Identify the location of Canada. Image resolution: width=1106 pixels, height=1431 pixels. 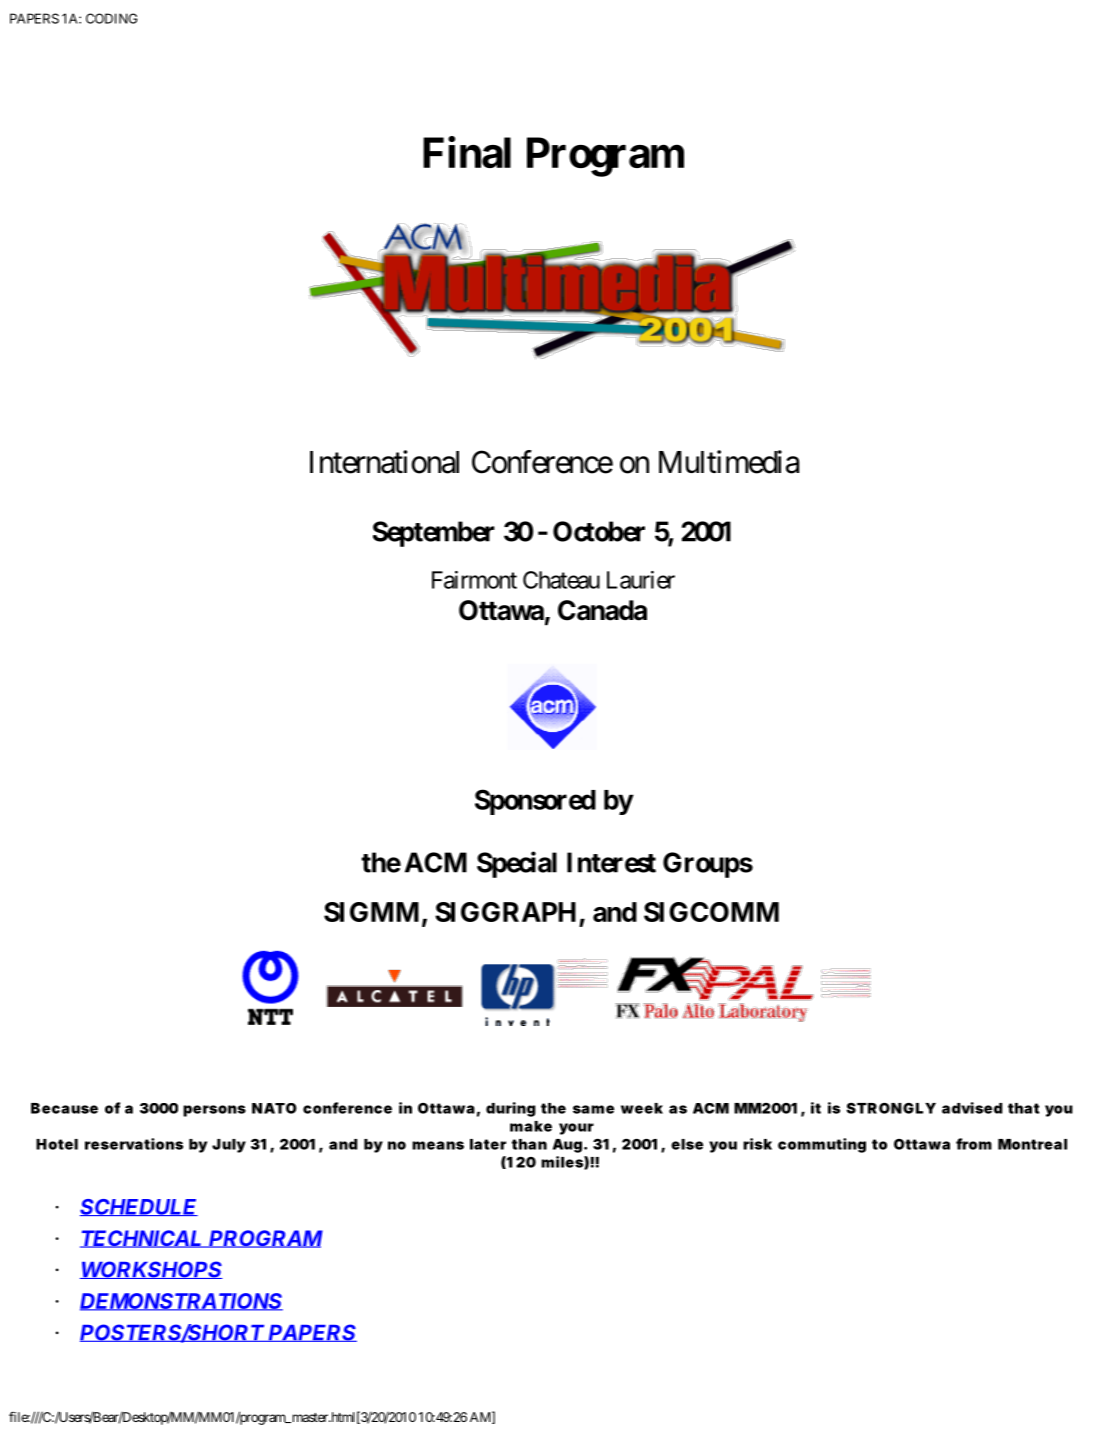
(602, 610).
